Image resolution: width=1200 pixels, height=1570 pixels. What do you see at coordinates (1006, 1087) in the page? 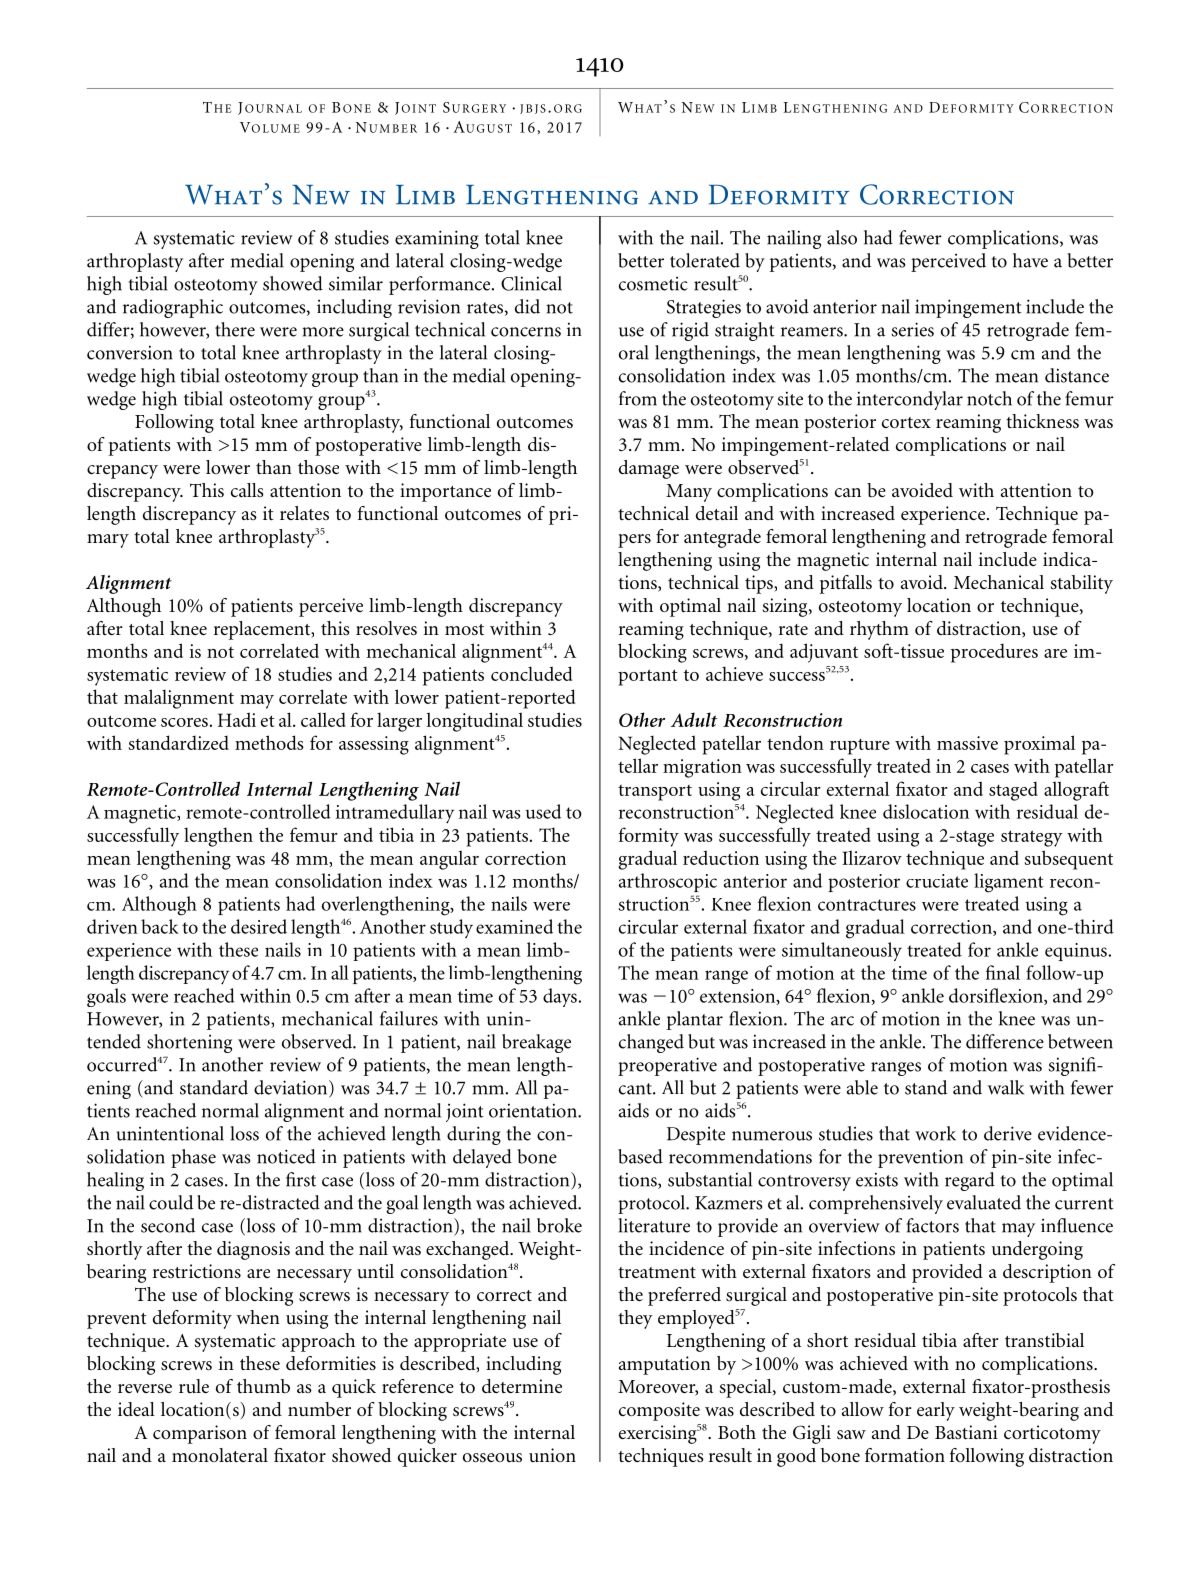
I see `walk` at bounding box center [1006, 1087].
